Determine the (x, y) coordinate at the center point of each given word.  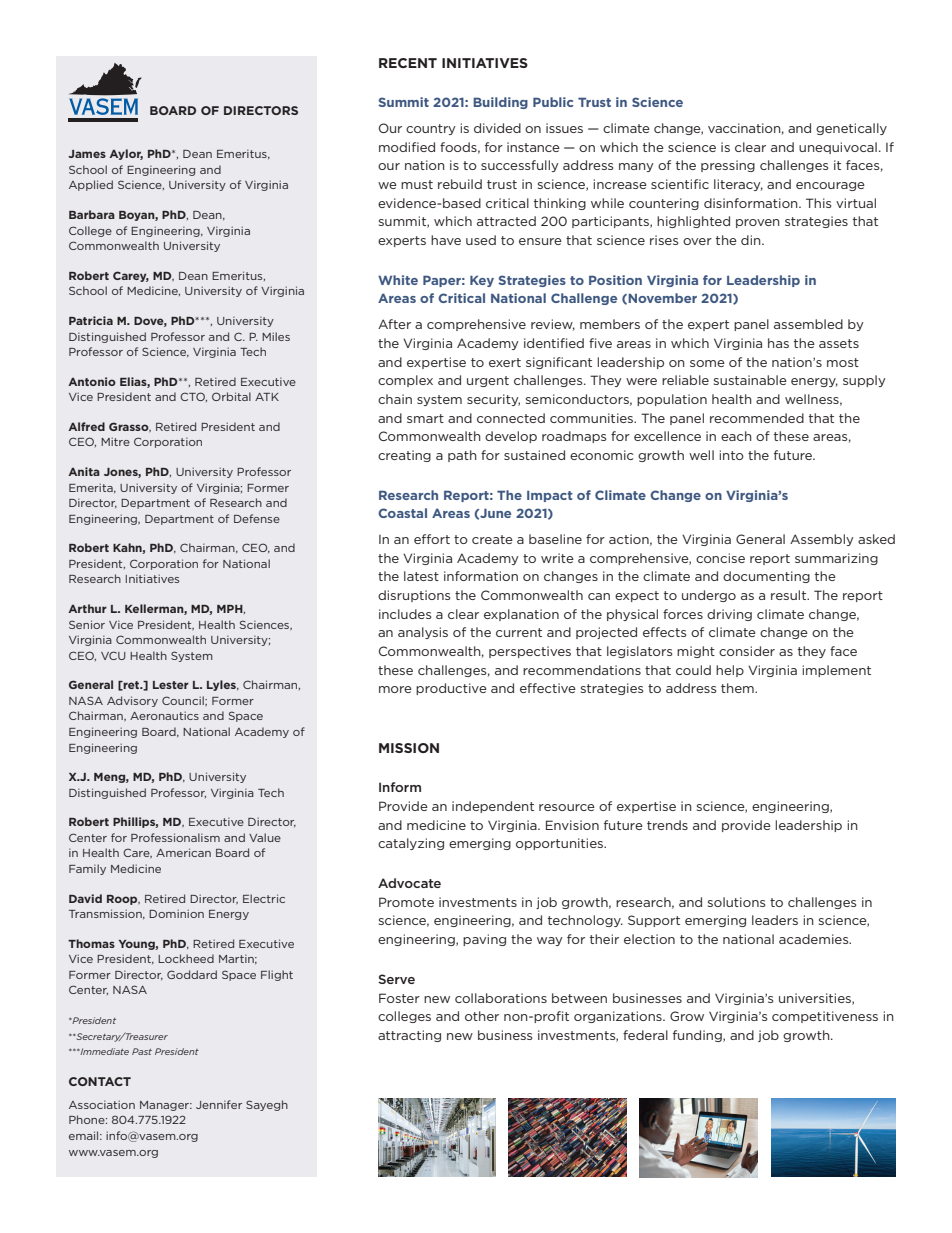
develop (511, 437)
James (87, 154)
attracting (409, 1036)
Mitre (115, 441)
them (738, 688)
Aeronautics (164, 715)
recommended (757, 418)
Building (500, 103)
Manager (165, 1106)
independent (493, 807)
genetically (851, 129)
